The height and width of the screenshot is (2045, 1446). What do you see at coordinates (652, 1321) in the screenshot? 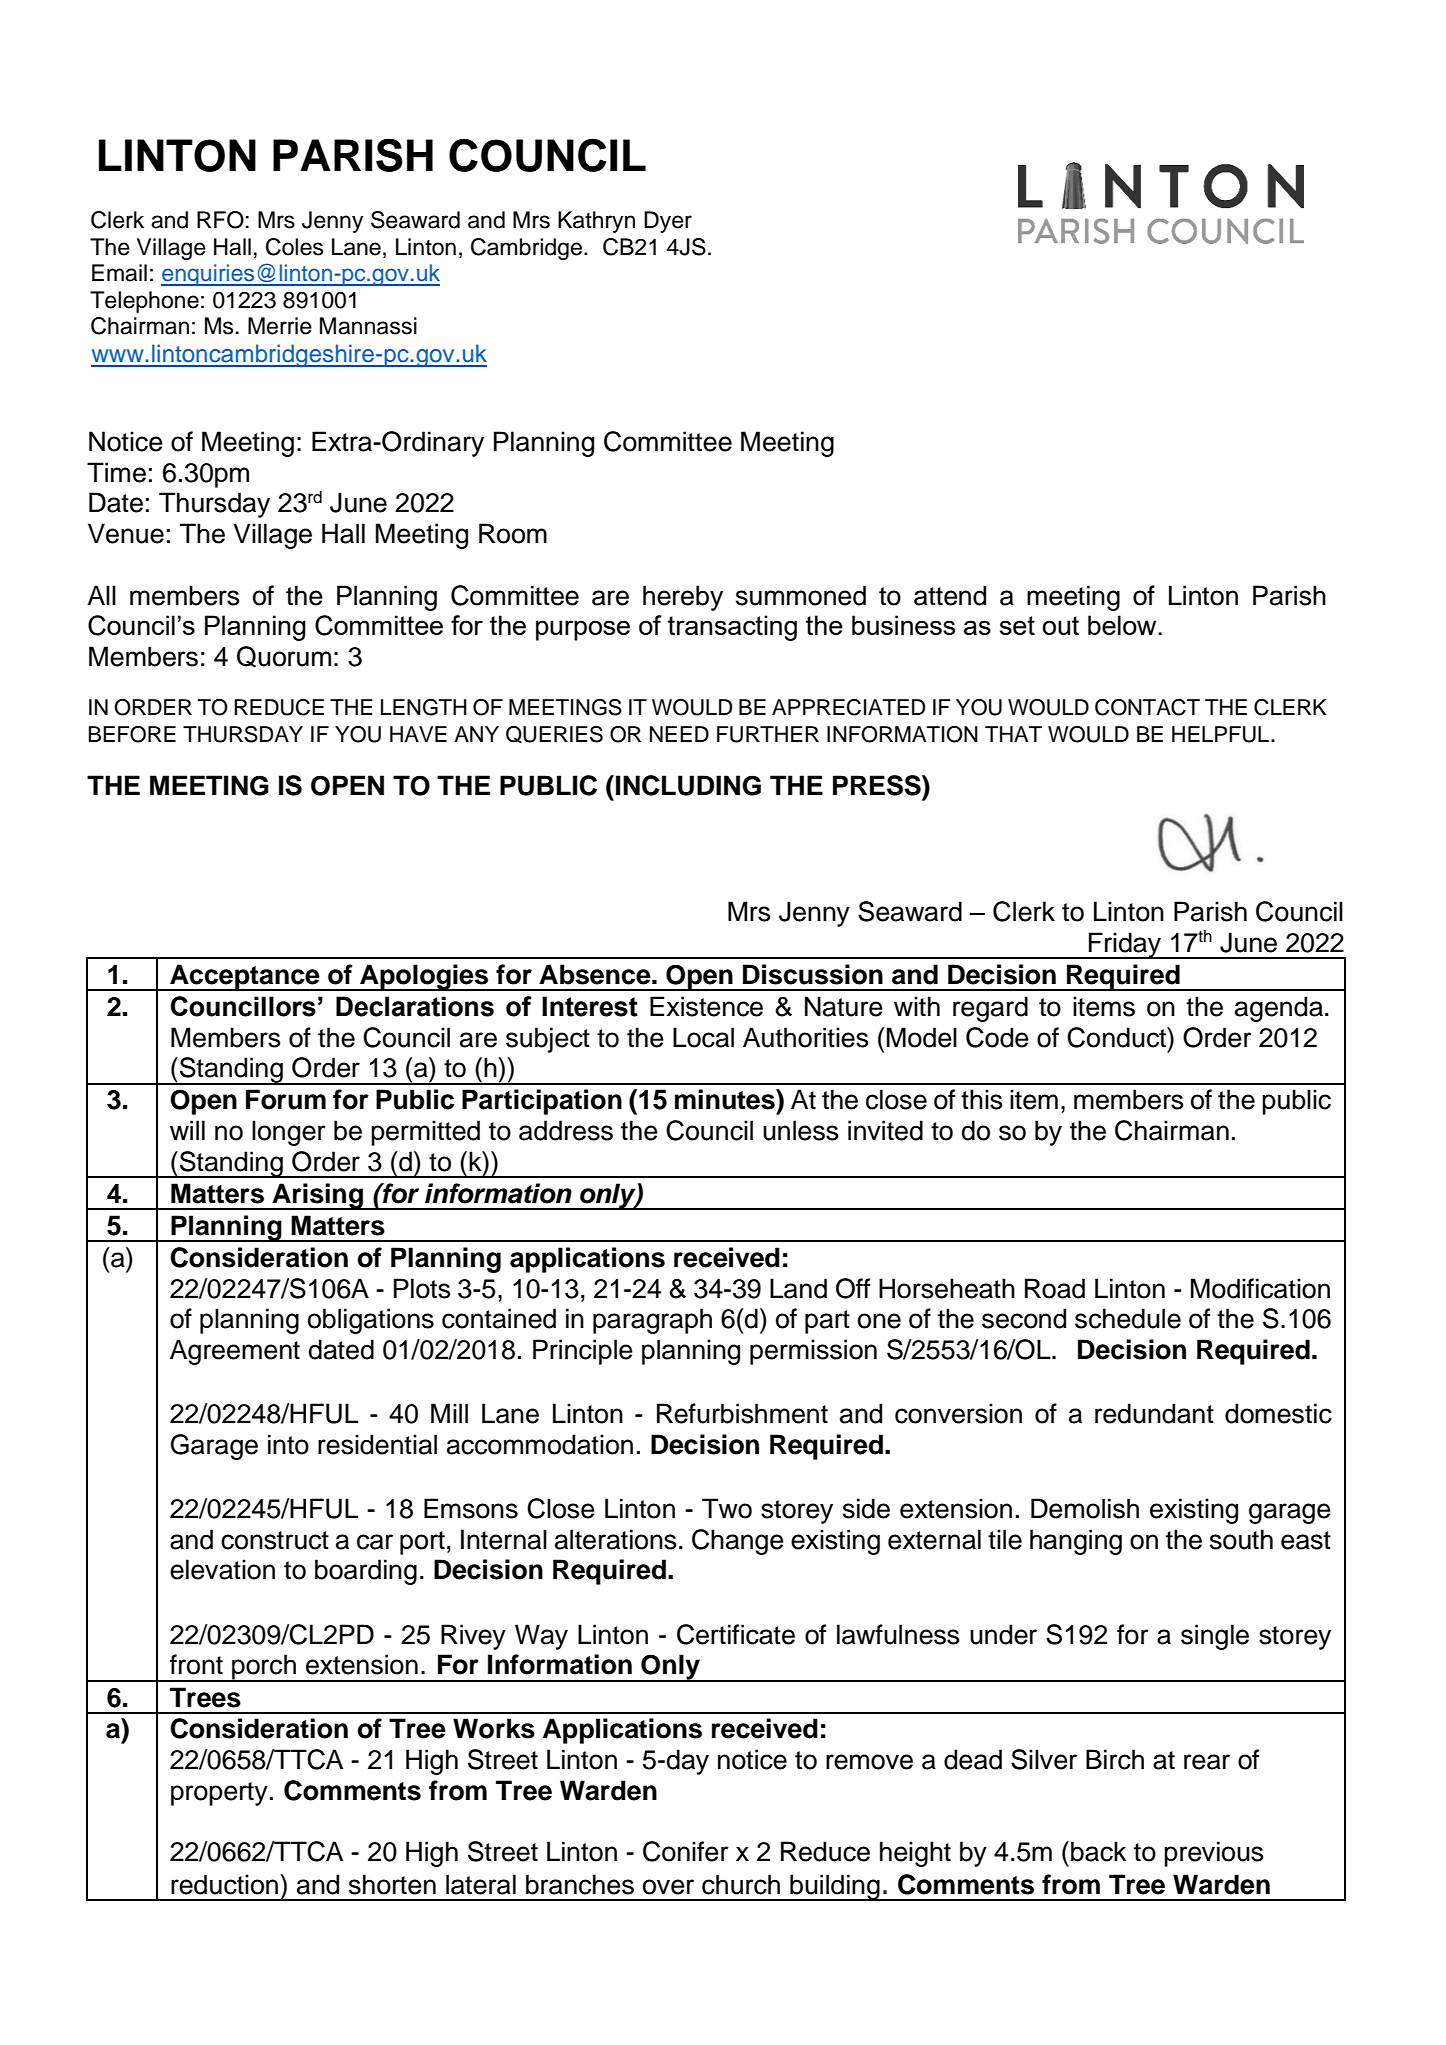
I see `paragraph` at bounding box center [652, 1321].
